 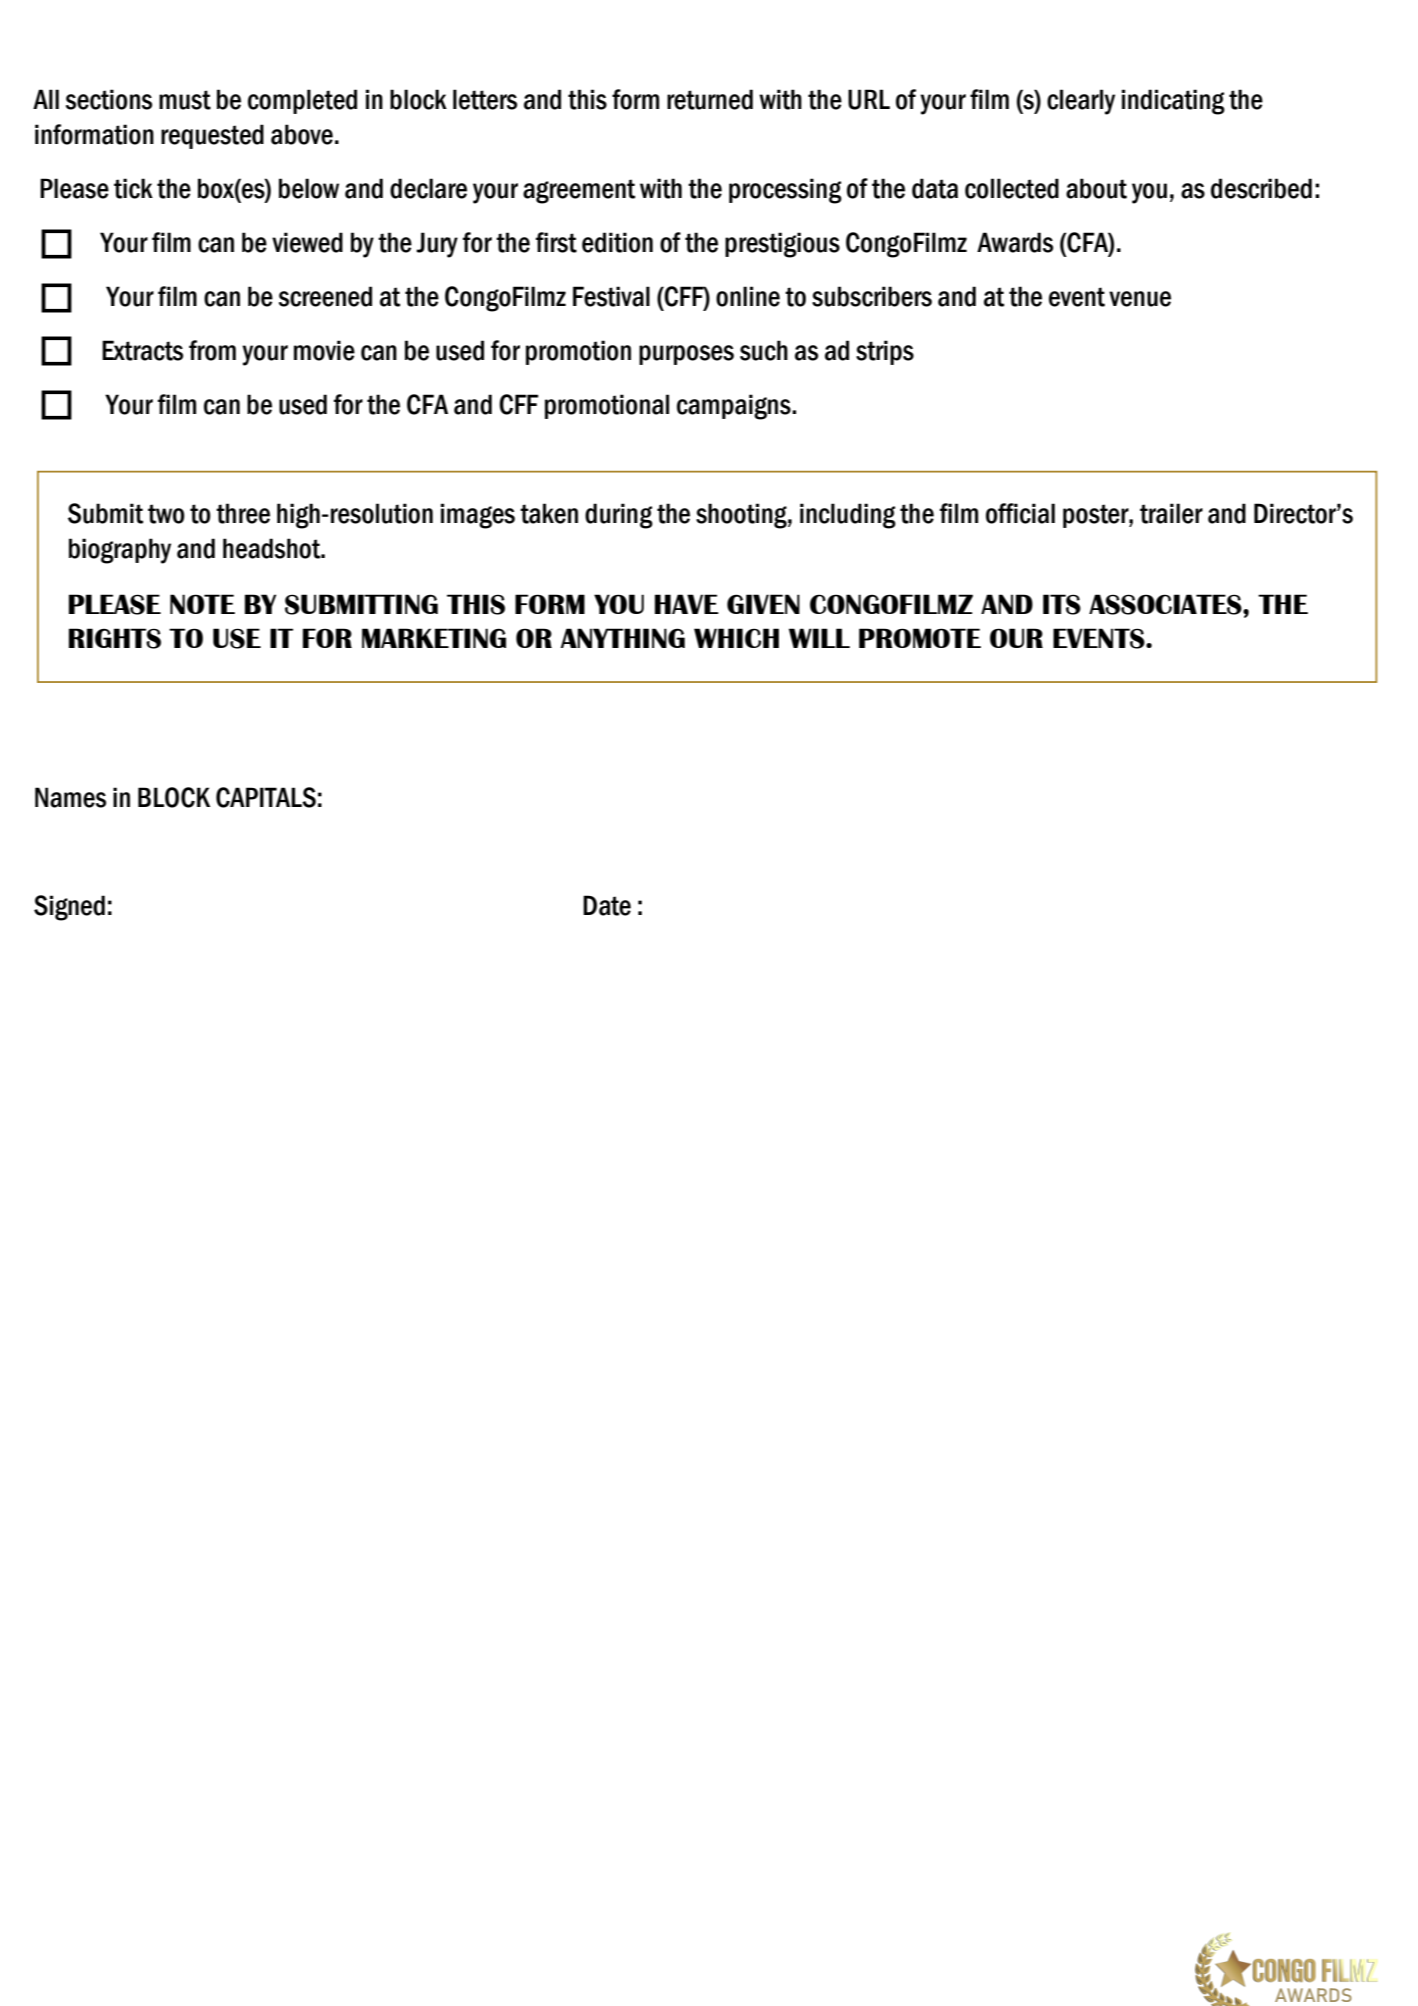 I want to click on returned, so click(x=710, y=99).
